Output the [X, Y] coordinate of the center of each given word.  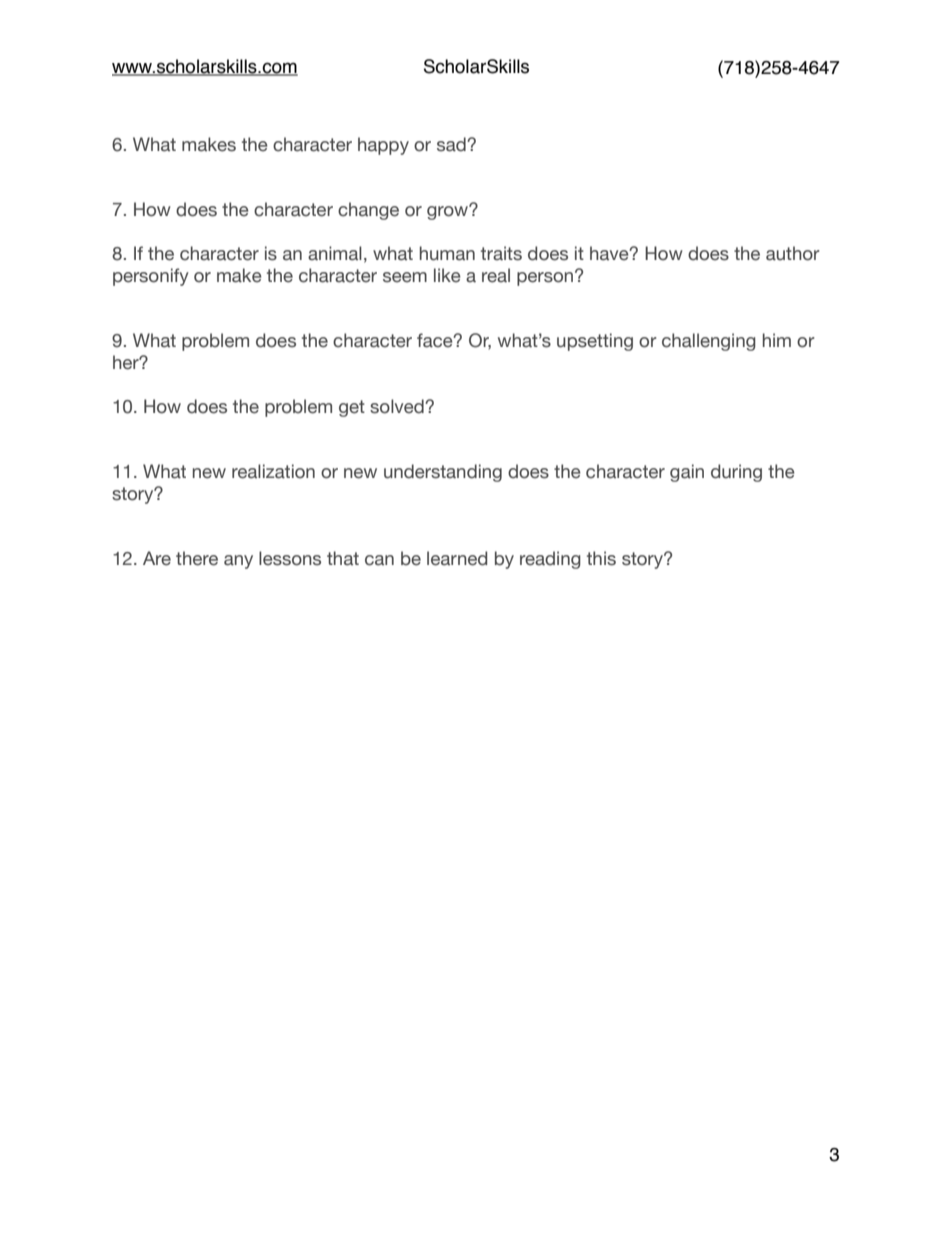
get [352, 408]
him [777, 340]
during [736, 473]
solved [398, 406]
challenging [709, 342]
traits [501, 253]
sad [452, 144]
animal [335, 253]
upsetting [595, 342]
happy [383, 146]
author [793, 253]
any [238, 562]
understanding [443, 473]
